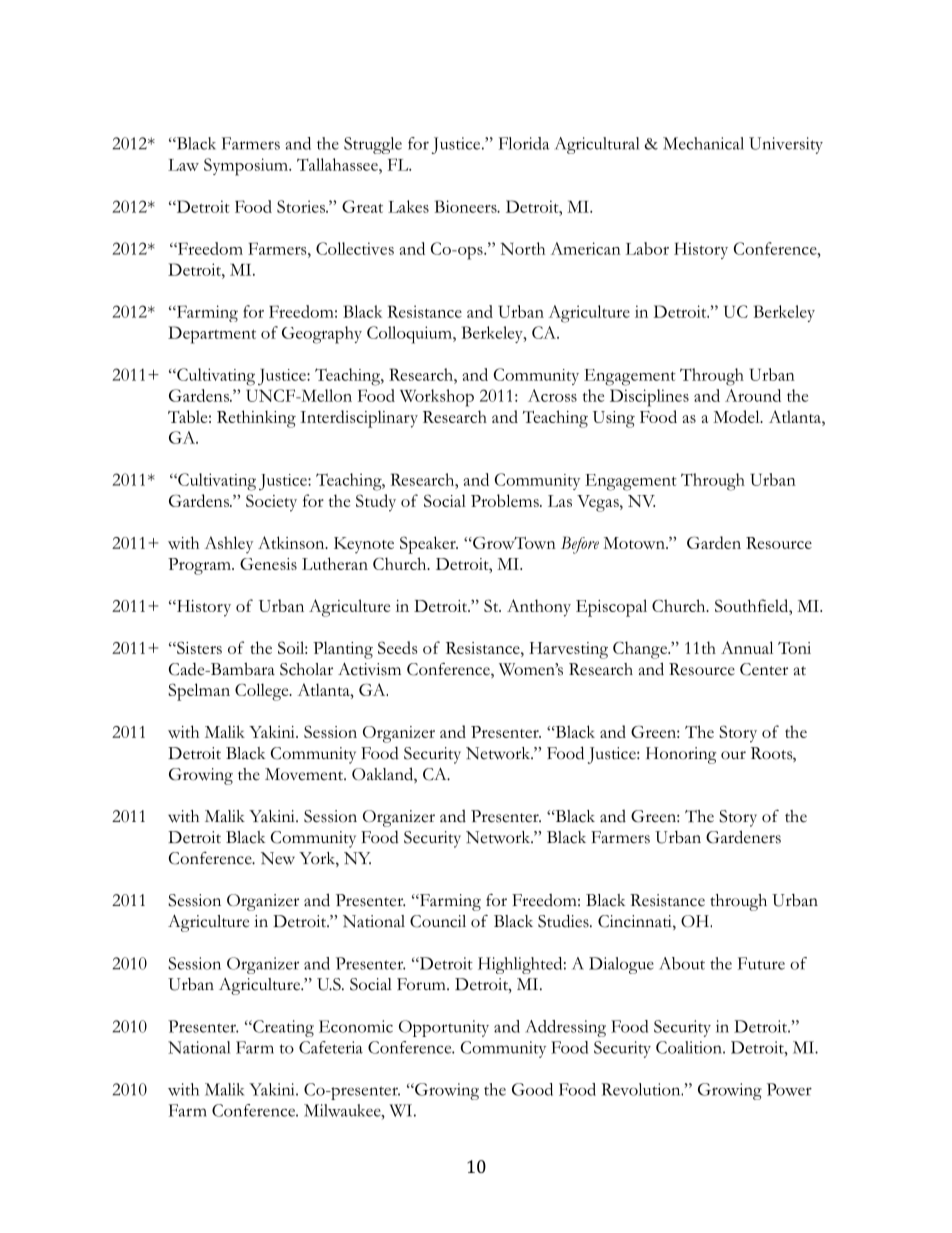 This image has width=952, height=1233. What do you see at coordinates (524, 143) in the image?
I see `Florida` at bounding box center [524, 143].
